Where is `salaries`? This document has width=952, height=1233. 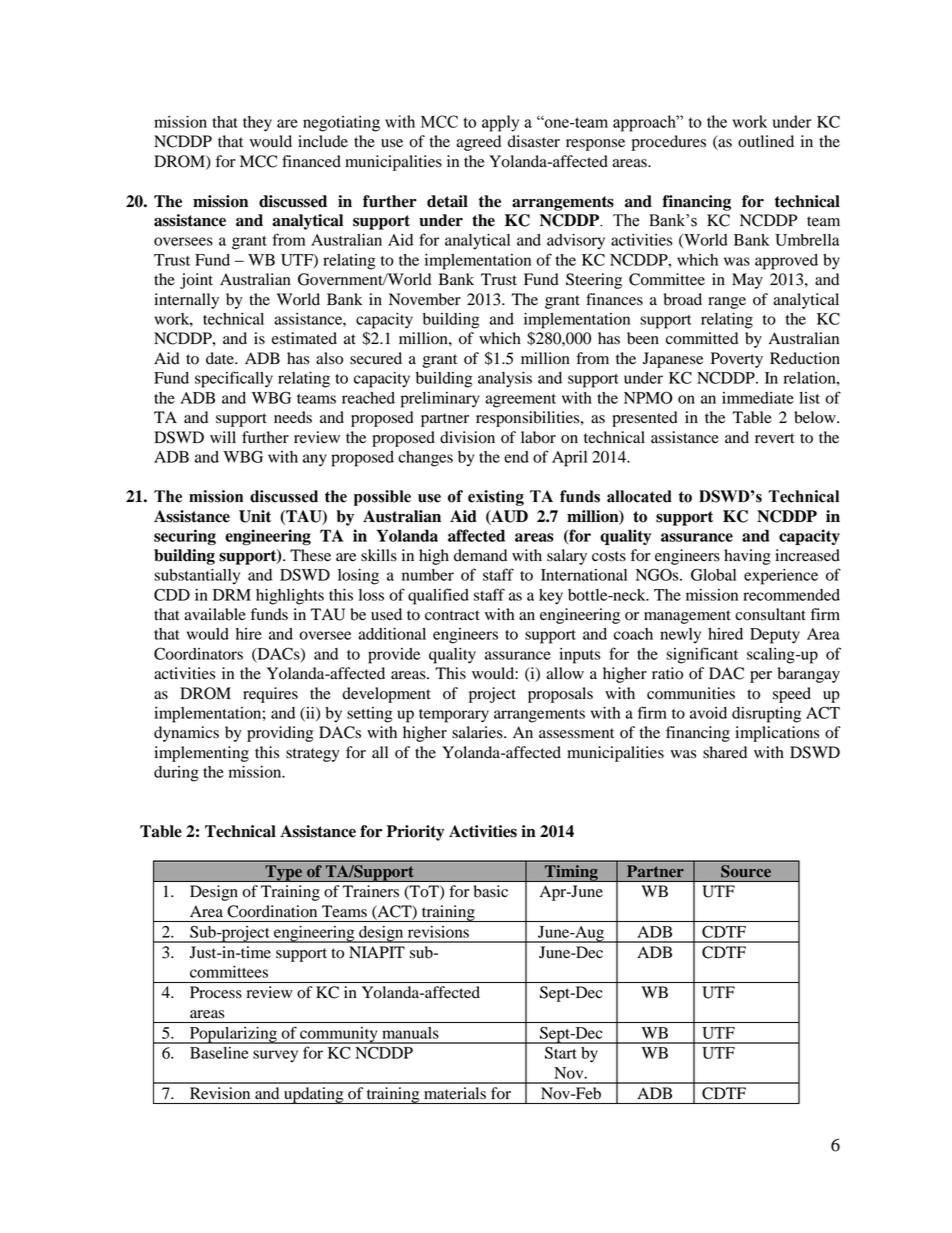
salaries is located at coordinates (478, 732).
